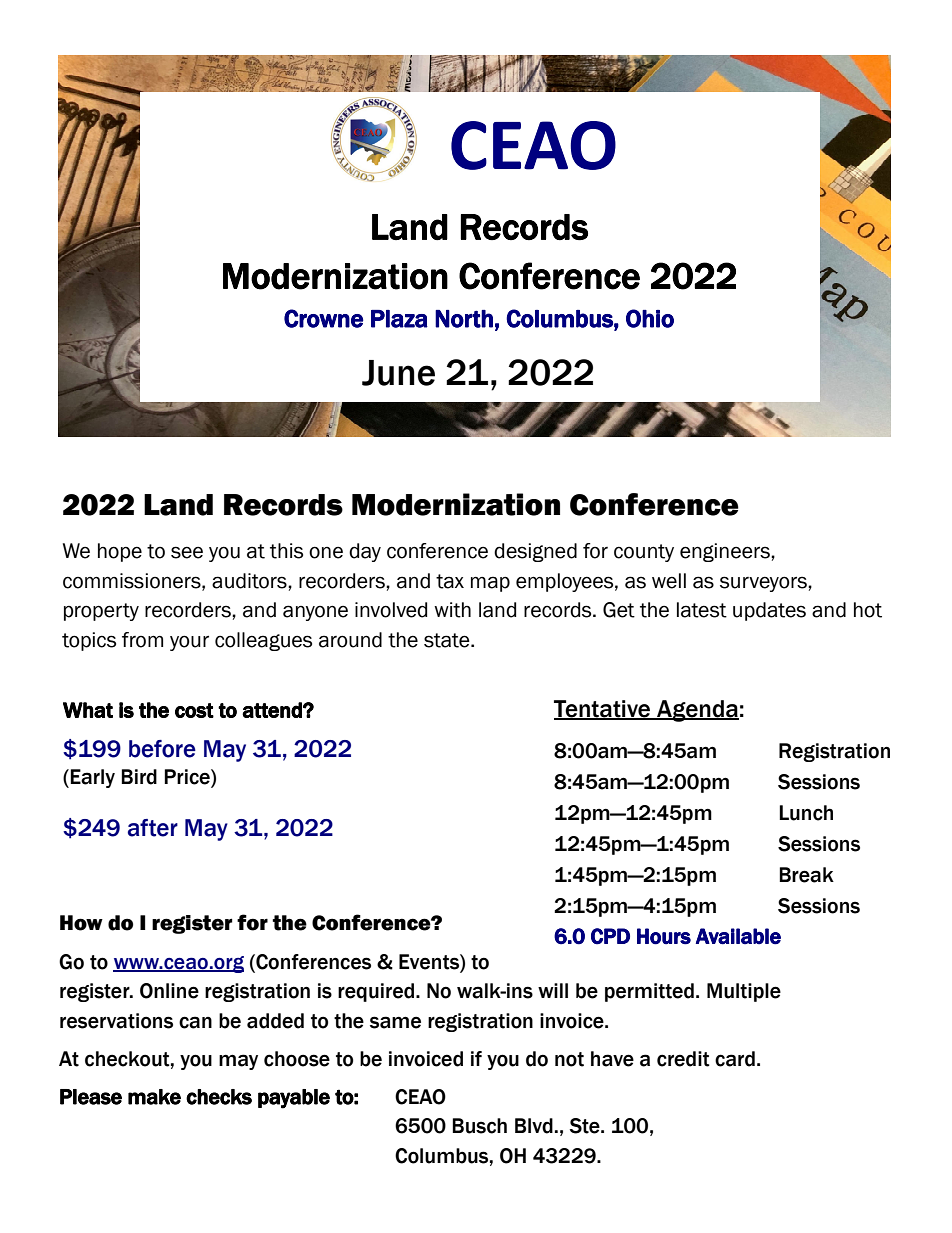  What do you see at coordinates (769, 611) in the screenshot?
I see `updates` at bounding box center [769, 611].
